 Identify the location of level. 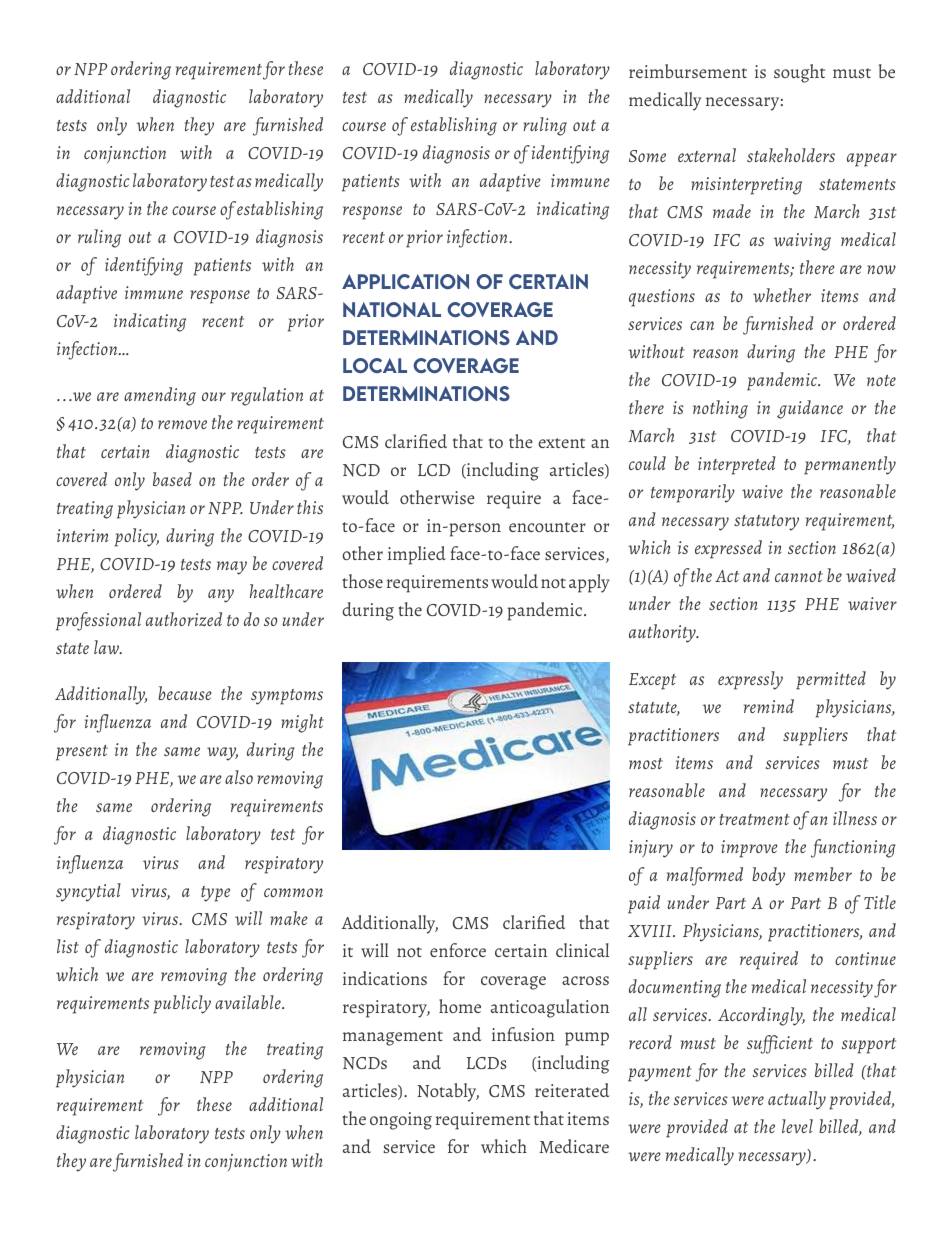
(797, 1126).
